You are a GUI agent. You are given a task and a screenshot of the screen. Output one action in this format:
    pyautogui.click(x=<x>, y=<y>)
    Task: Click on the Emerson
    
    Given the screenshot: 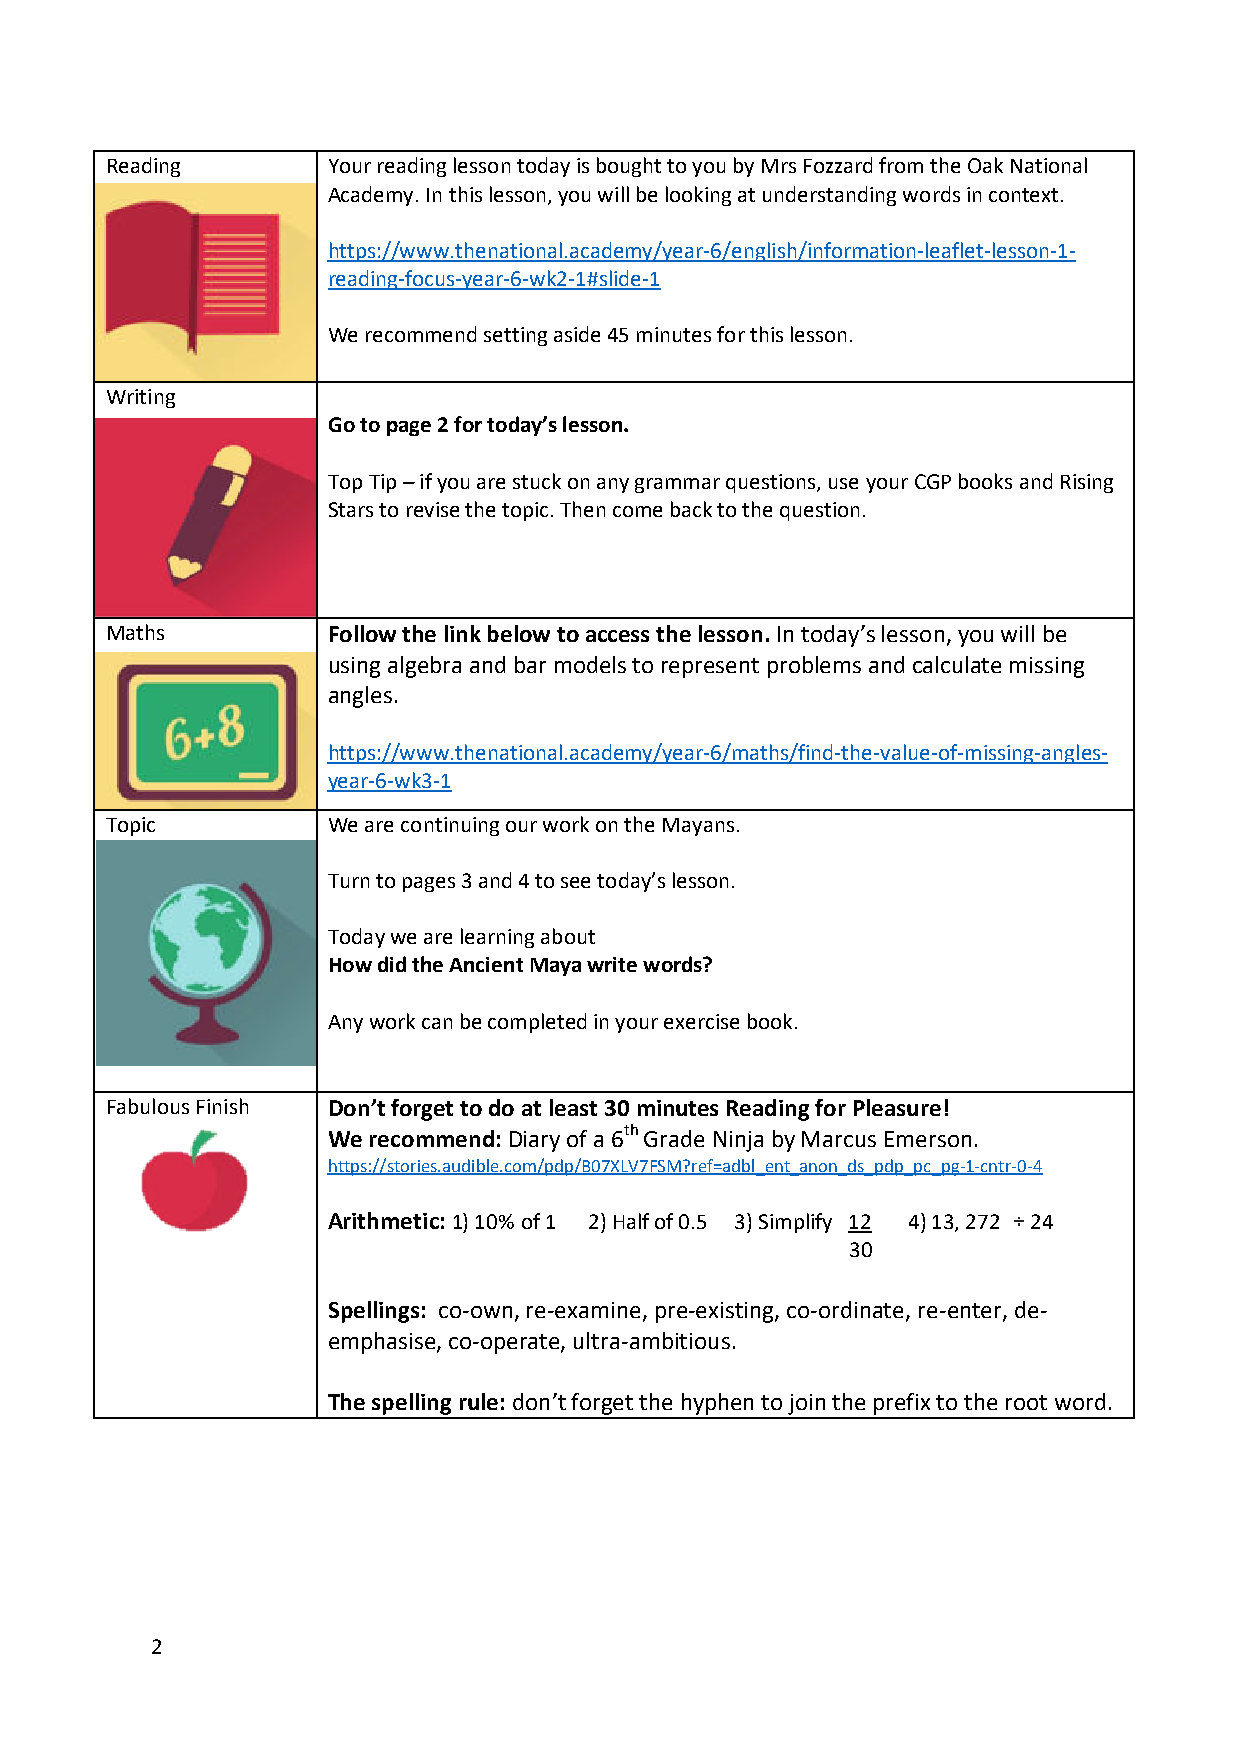 What is the action you would take?
    pyautogui.click(x=928, y=1139)
